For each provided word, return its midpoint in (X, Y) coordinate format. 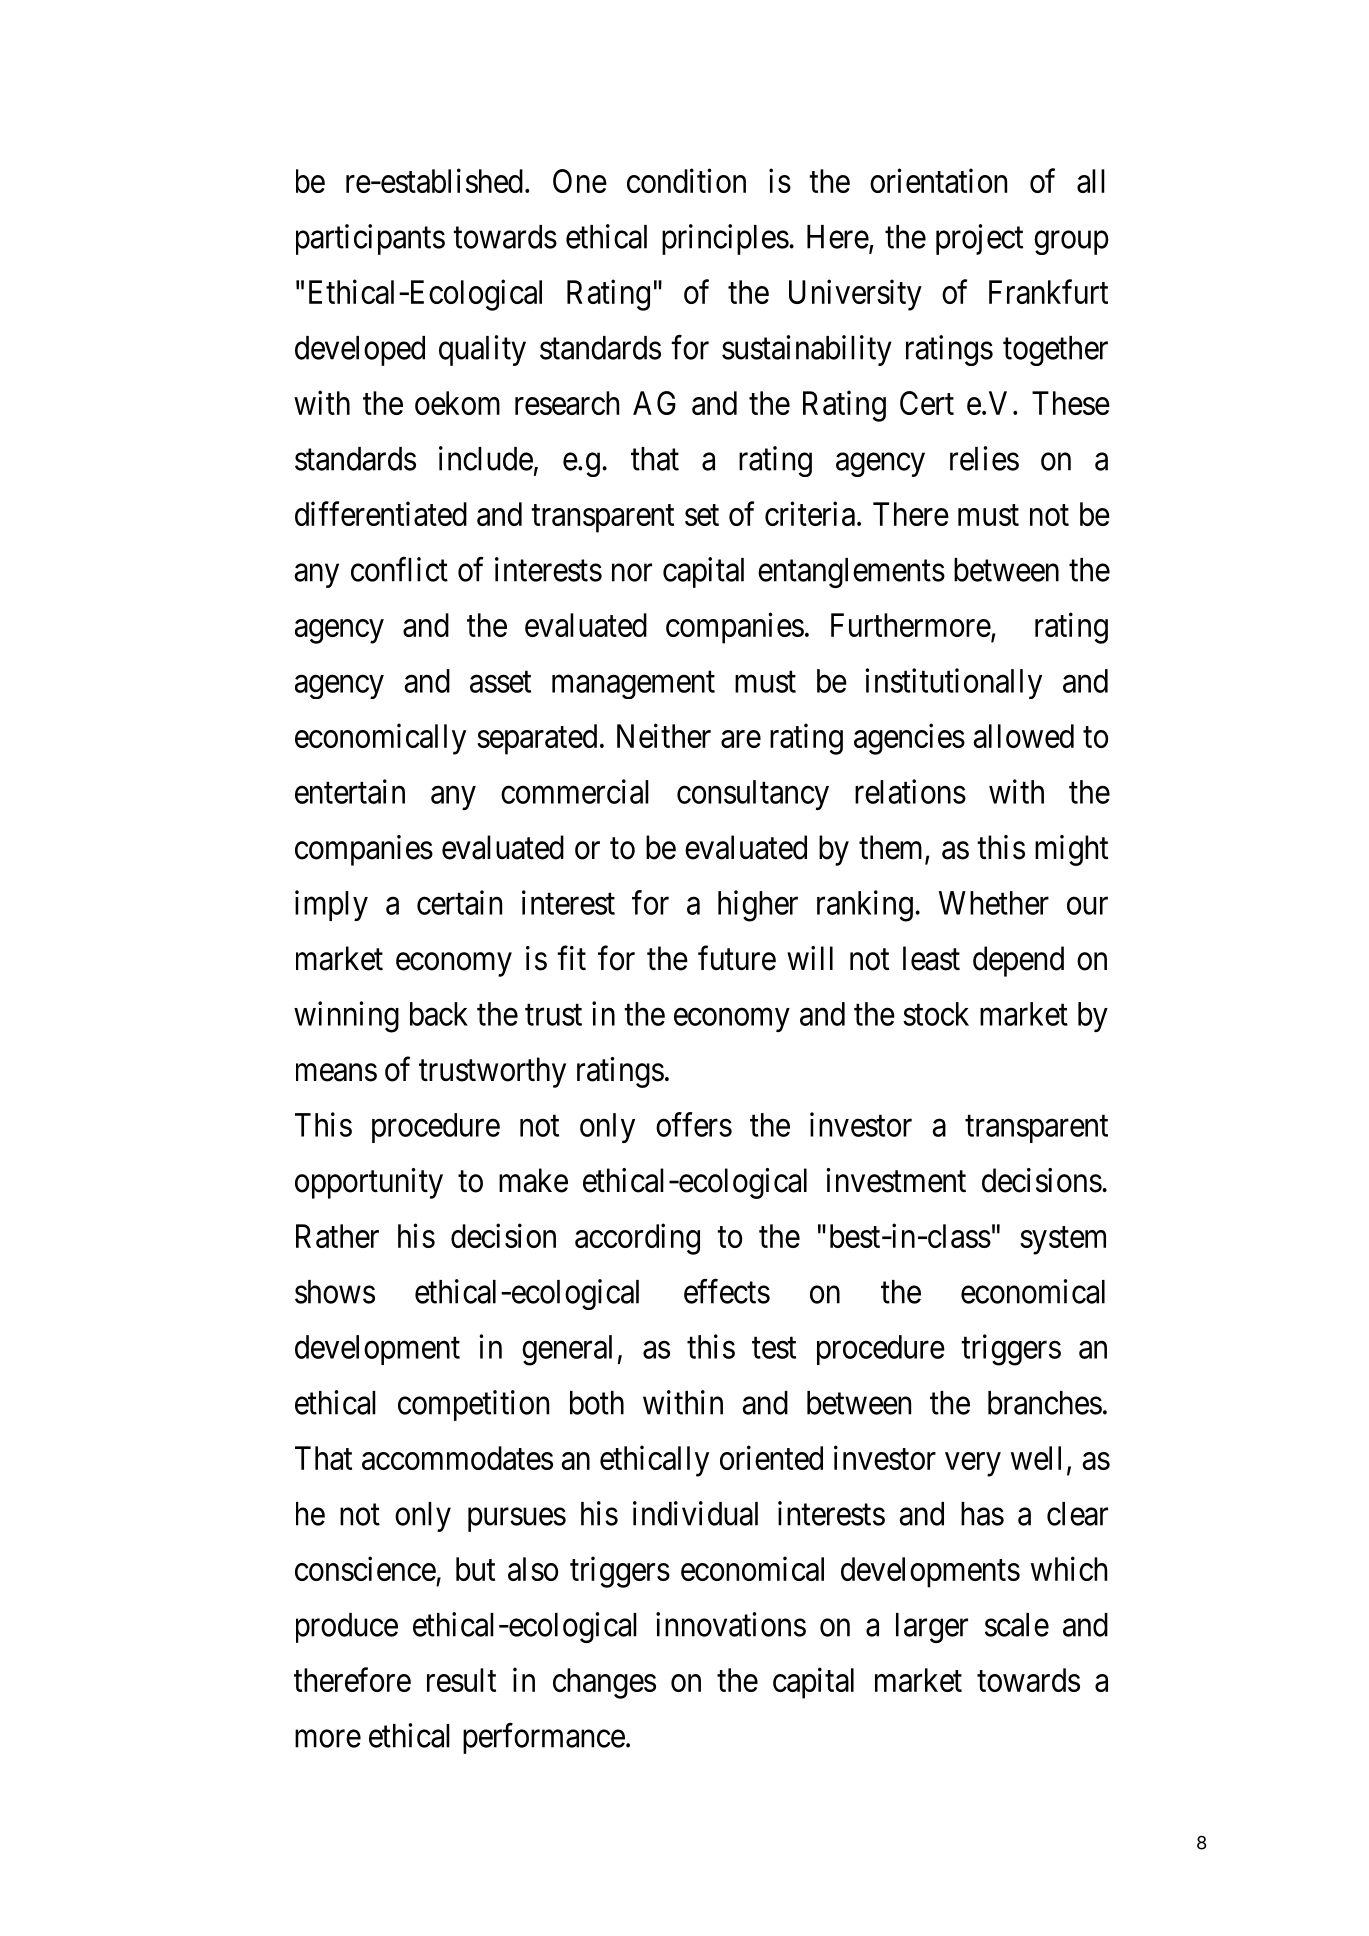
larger (932, 1628)
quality (482, 350)
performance (544, 1738)
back (439, 1014)
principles (725, 239)
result (461, 1680)
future (737, 958)
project (979, 239)
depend (1018, 961)
